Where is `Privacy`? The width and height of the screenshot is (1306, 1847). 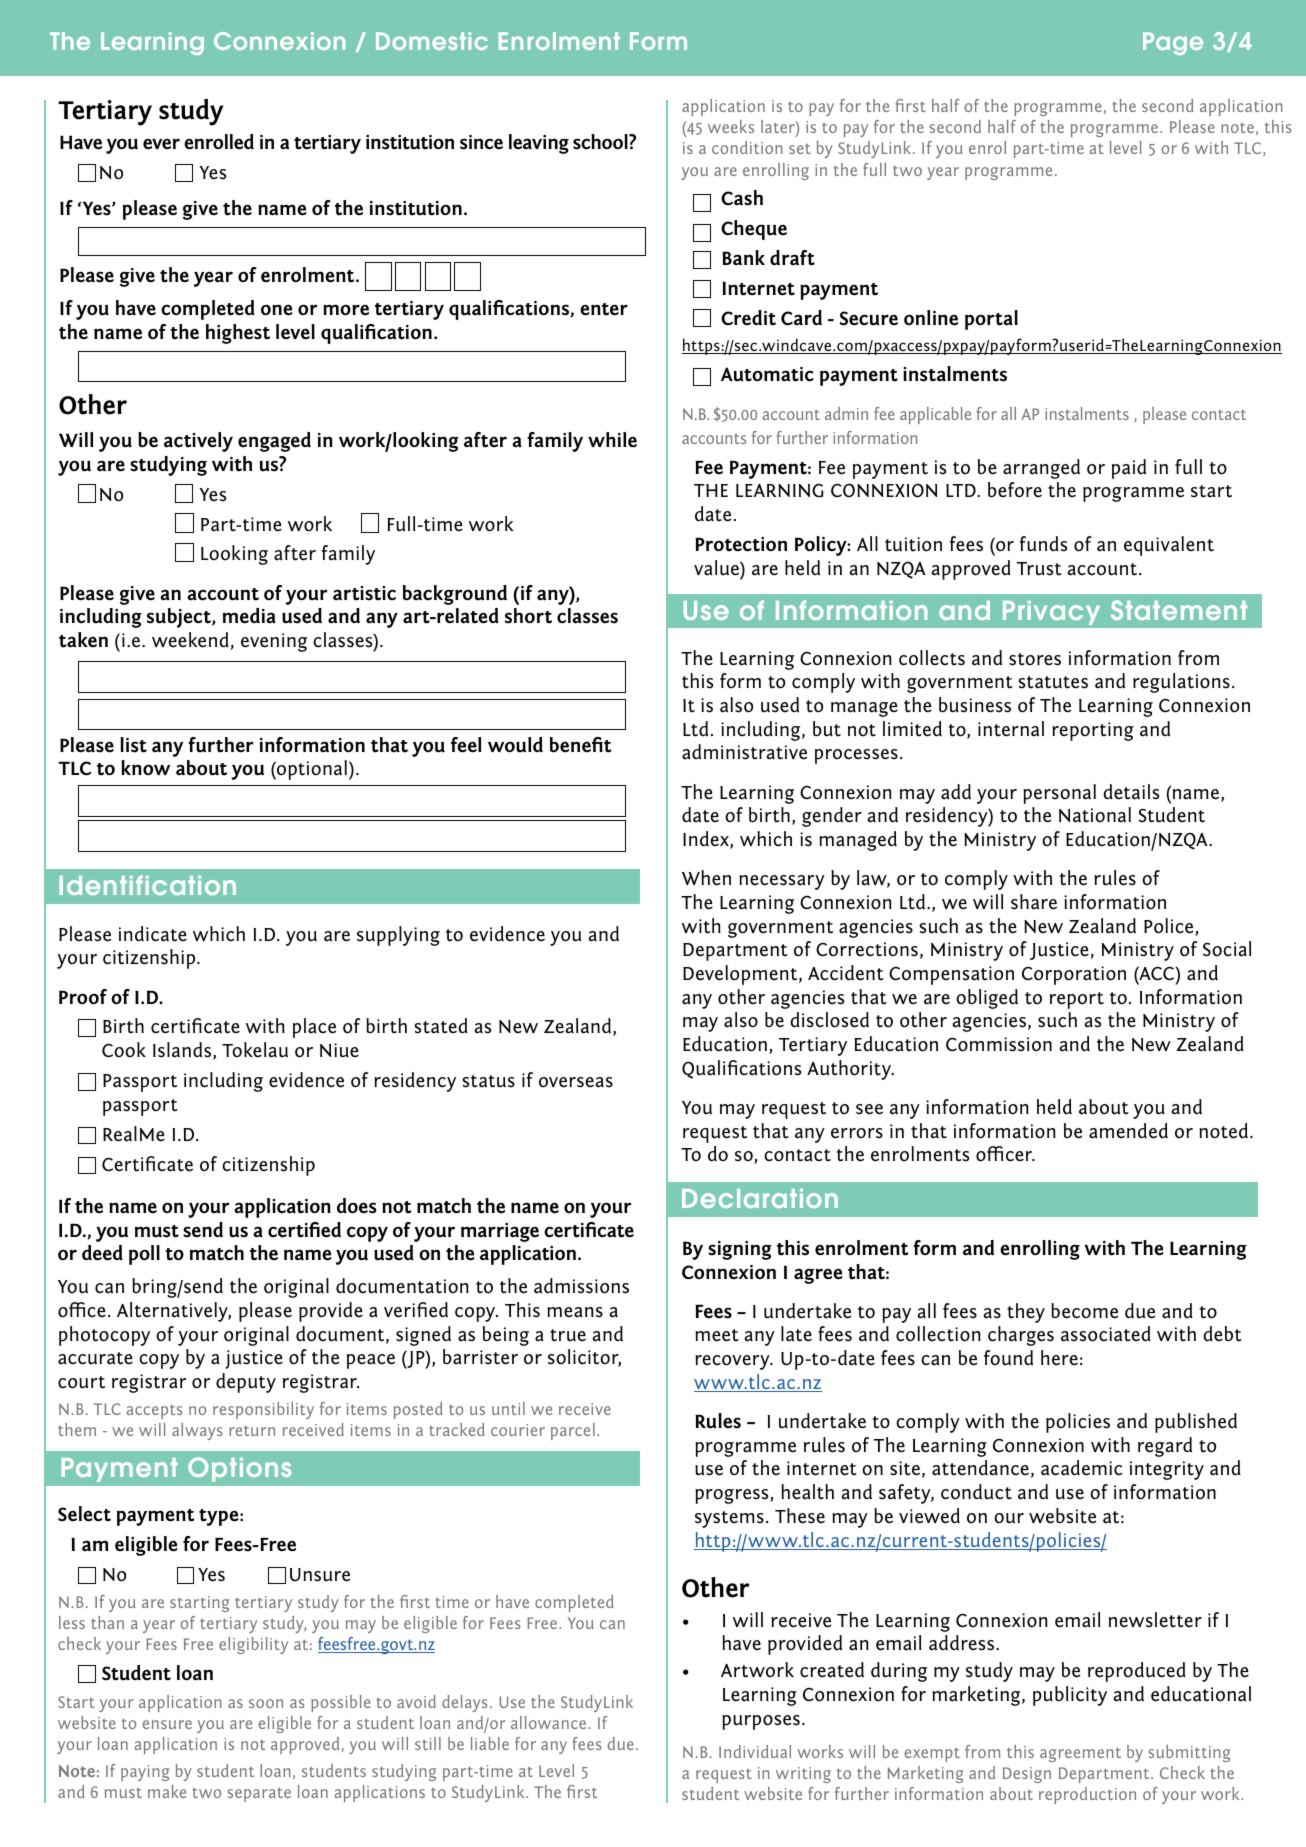
Privacy is located at coordinates (1051, 613).
